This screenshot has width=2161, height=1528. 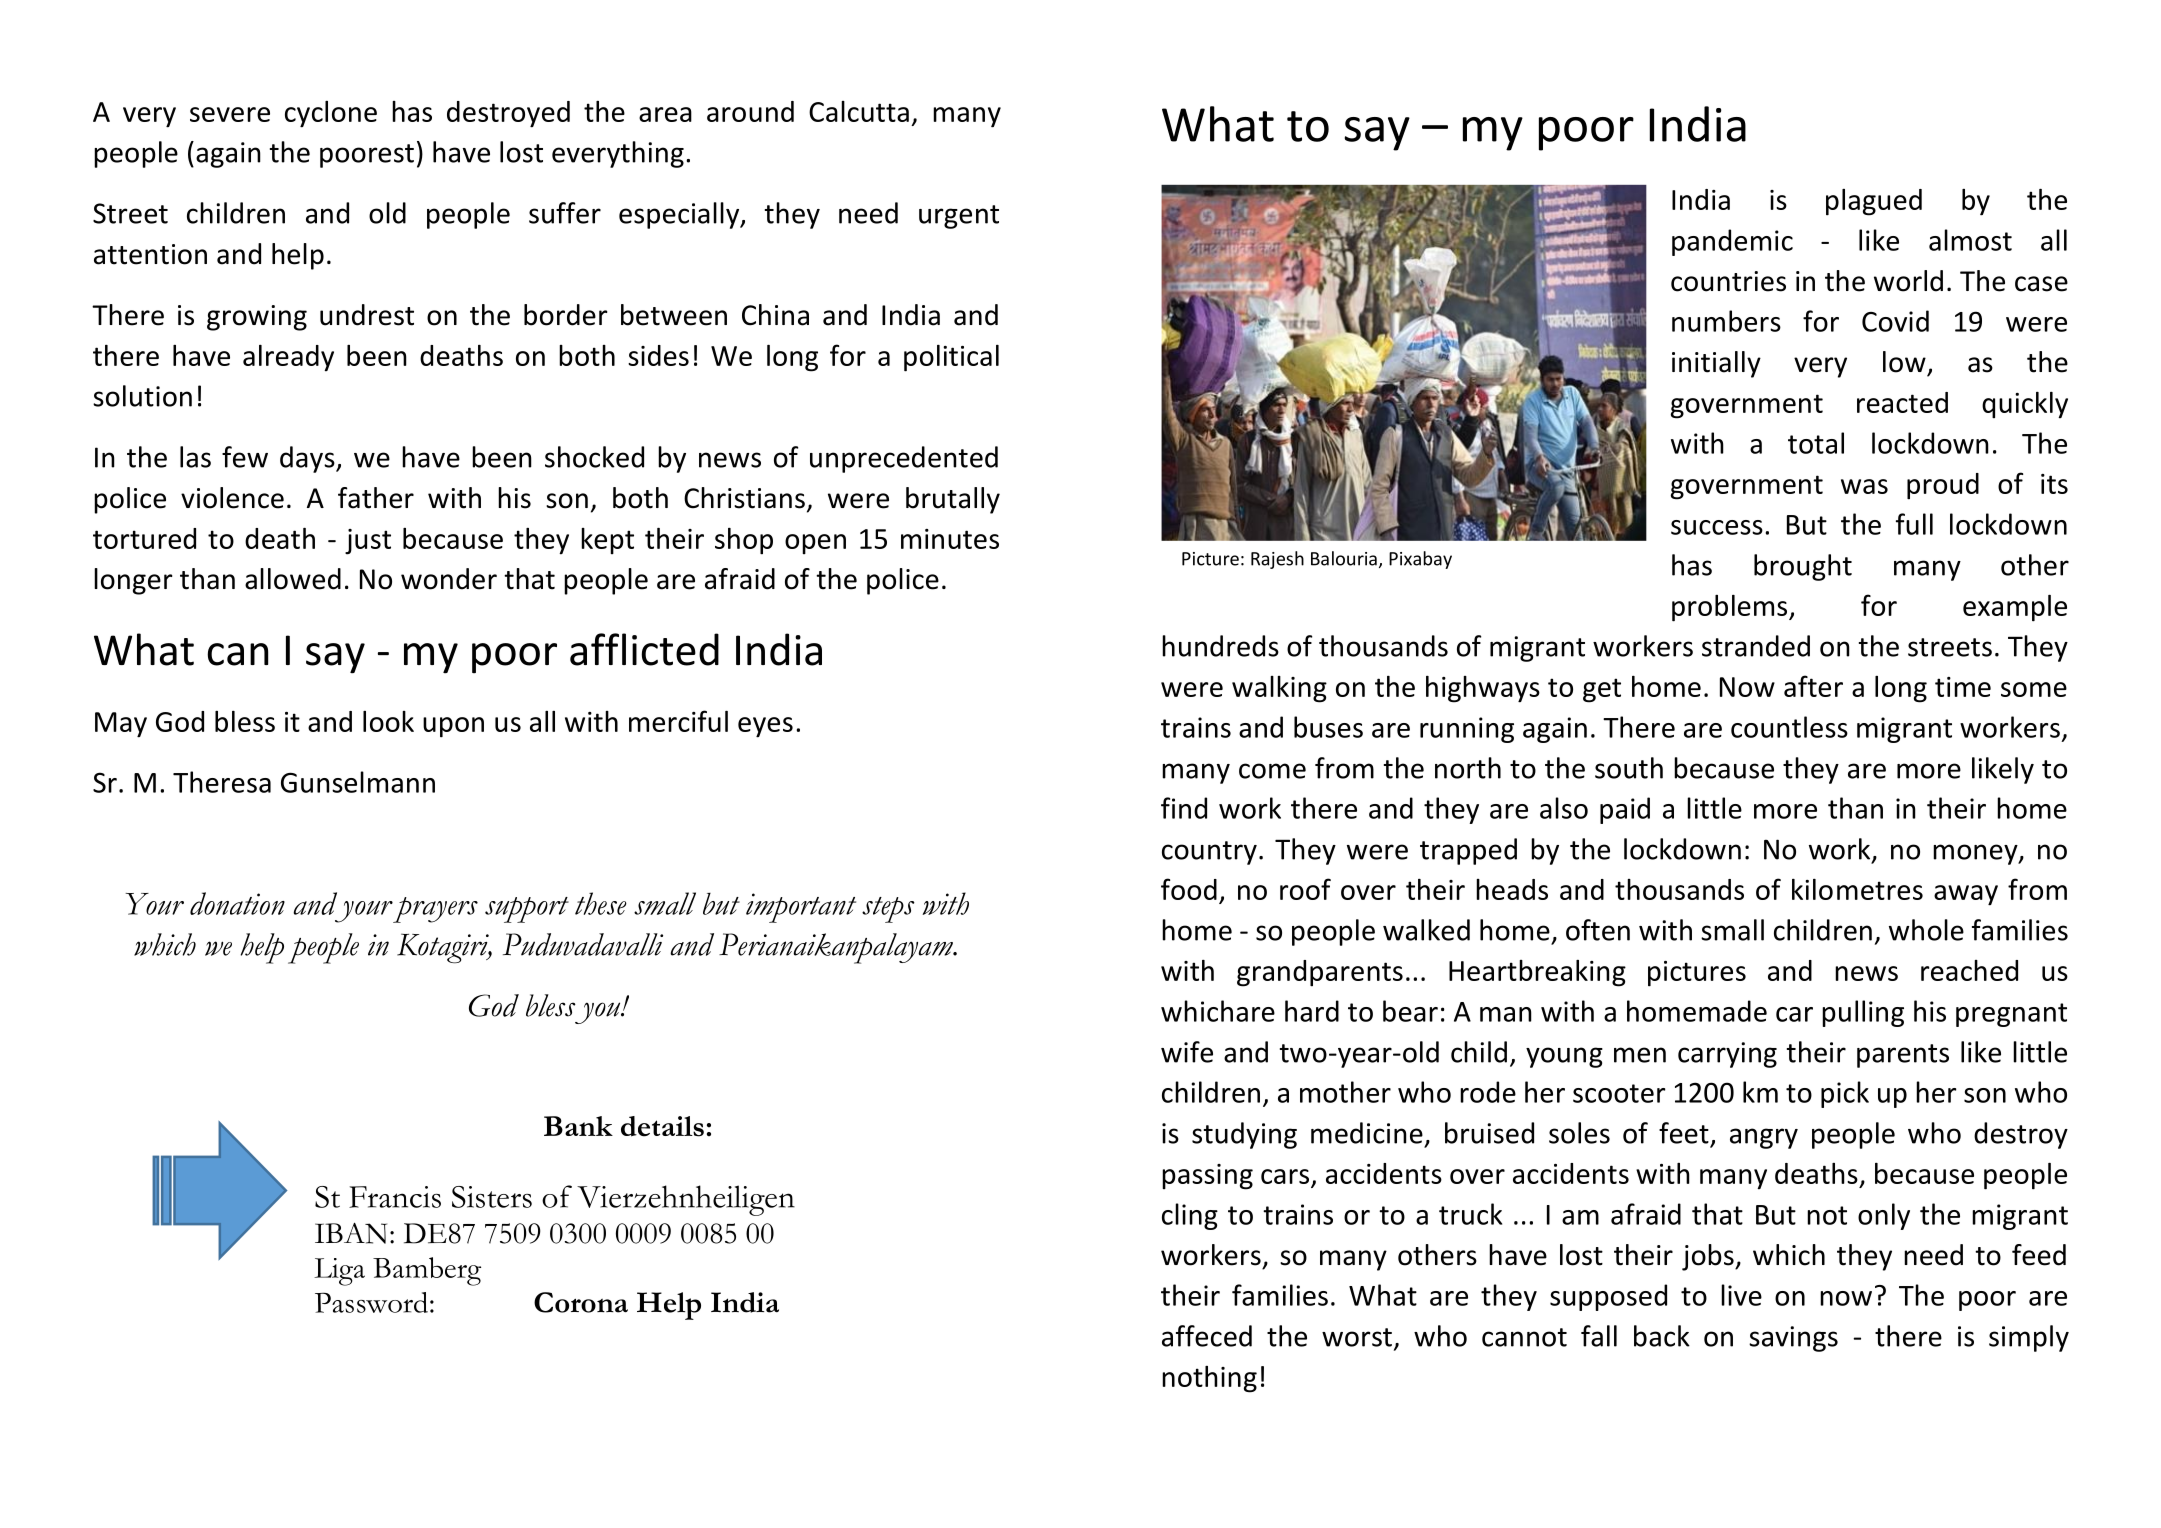 I want to click on plagued, so click(x=1874, y=202).
